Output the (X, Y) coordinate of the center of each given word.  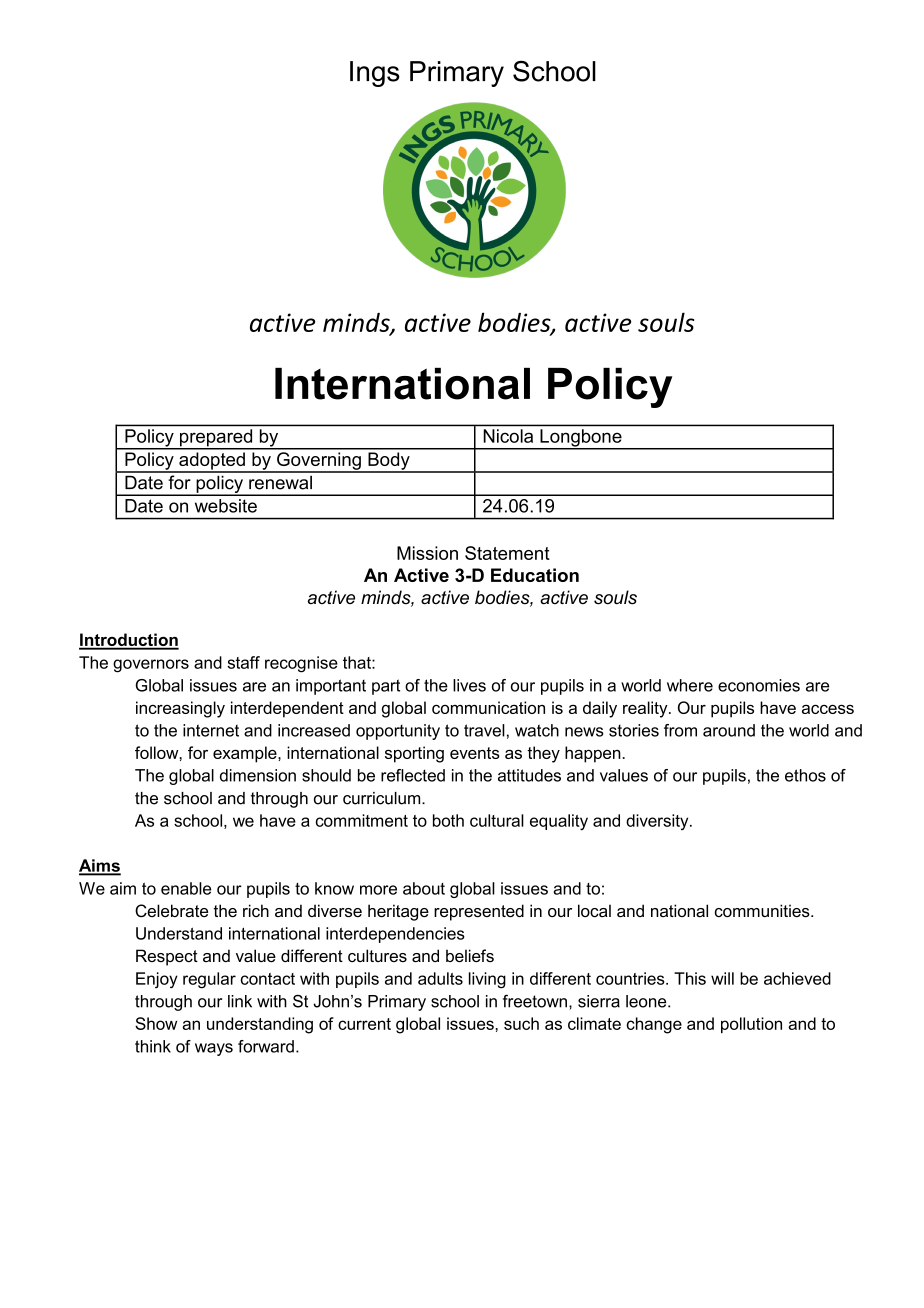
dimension (258, 775)
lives (469, 685)
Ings (375, 74)
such (521, 1023)
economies (759, 685)
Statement (507, 553)
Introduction (129, 641)
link (240, 1001)
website (226, 506)
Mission (427, 553)
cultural (497, 820)
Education (535, 575)
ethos (805, 775)
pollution (751, 1025)
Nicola (508, 436)
